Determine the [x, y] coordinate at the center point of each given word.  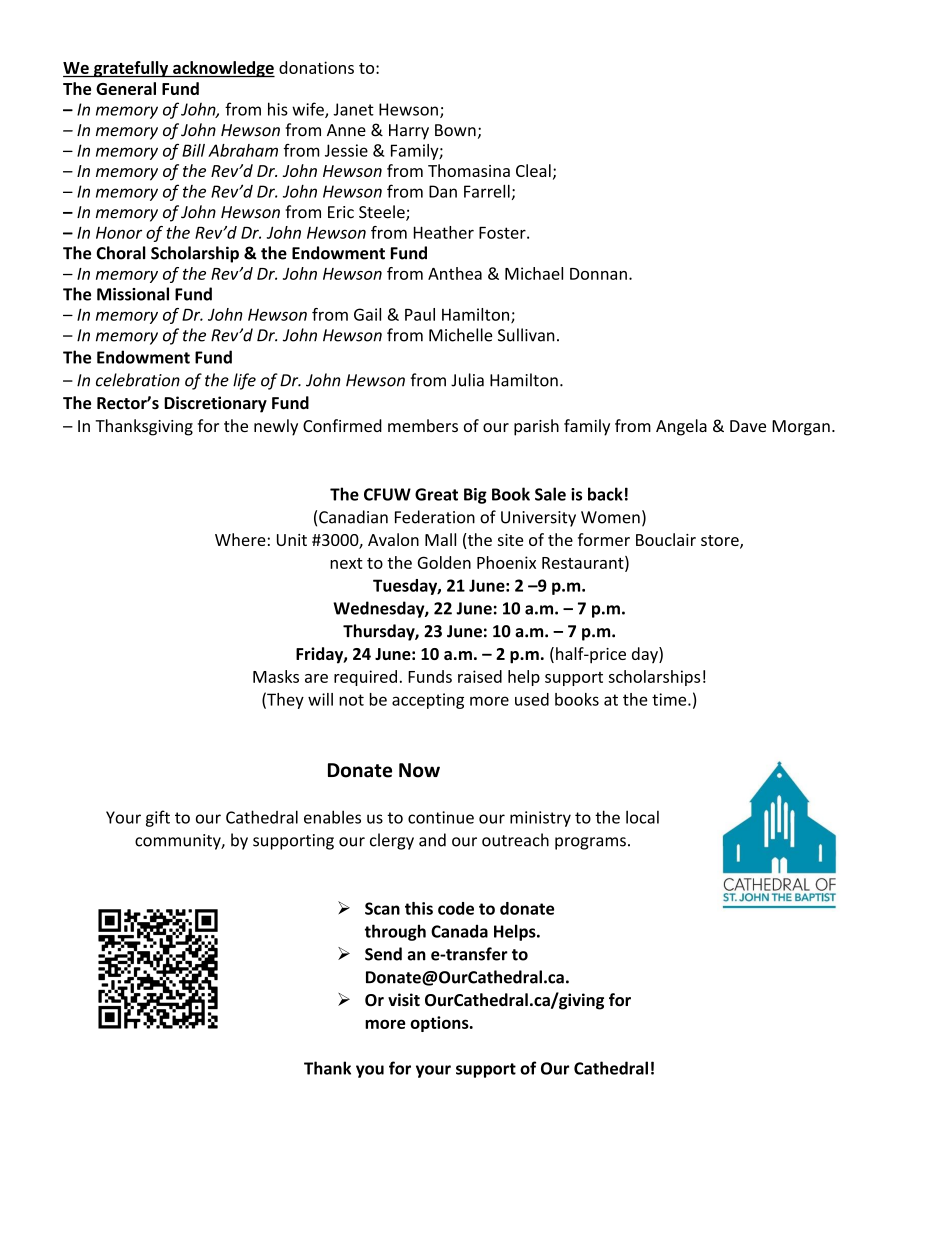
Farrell [487, 191]
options [440, 1024]
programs [590, 843]
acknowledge [223, 69]
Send [383, 954]
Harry [409, 132]
